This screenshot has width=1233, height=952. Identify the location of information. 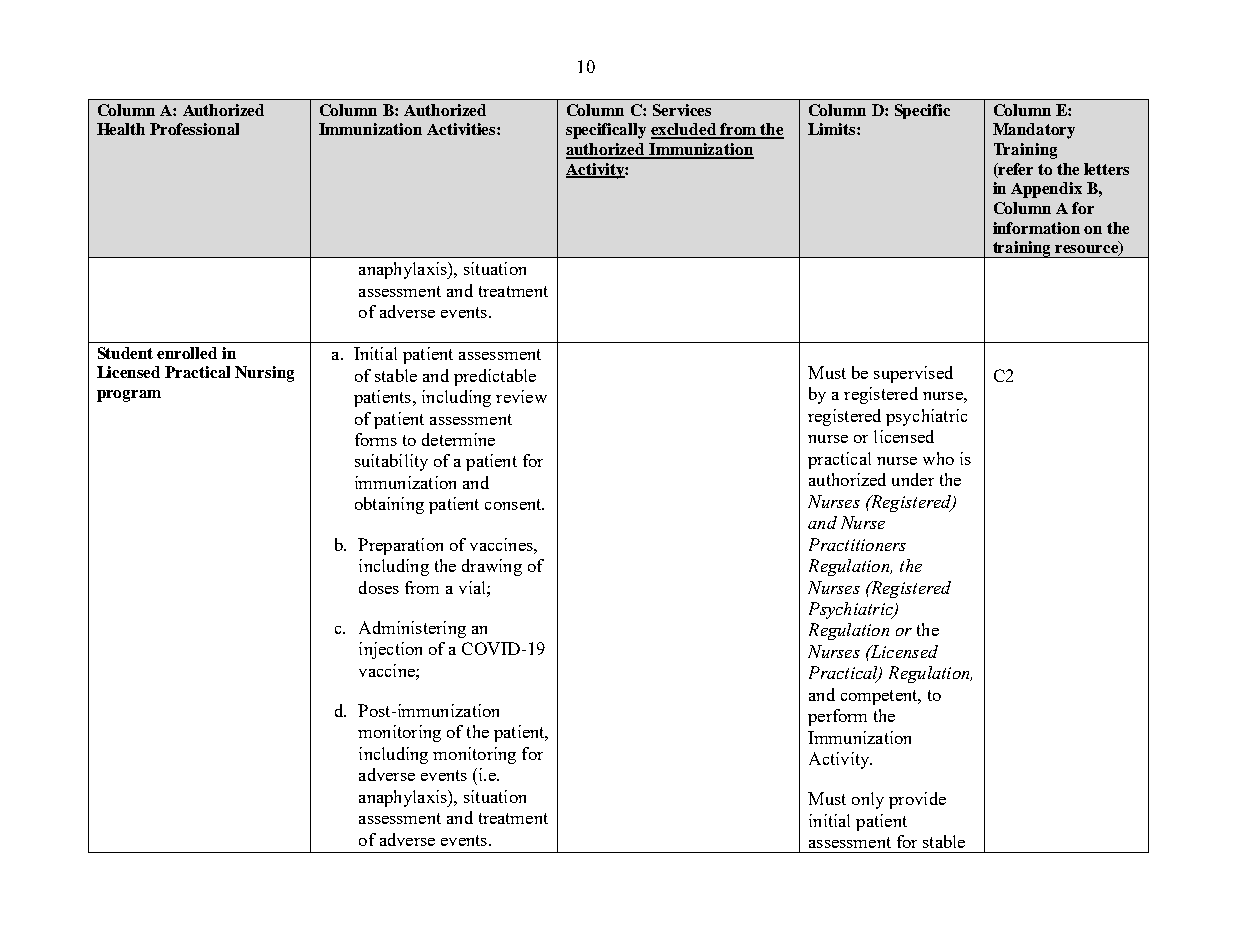
(1036, 228).
